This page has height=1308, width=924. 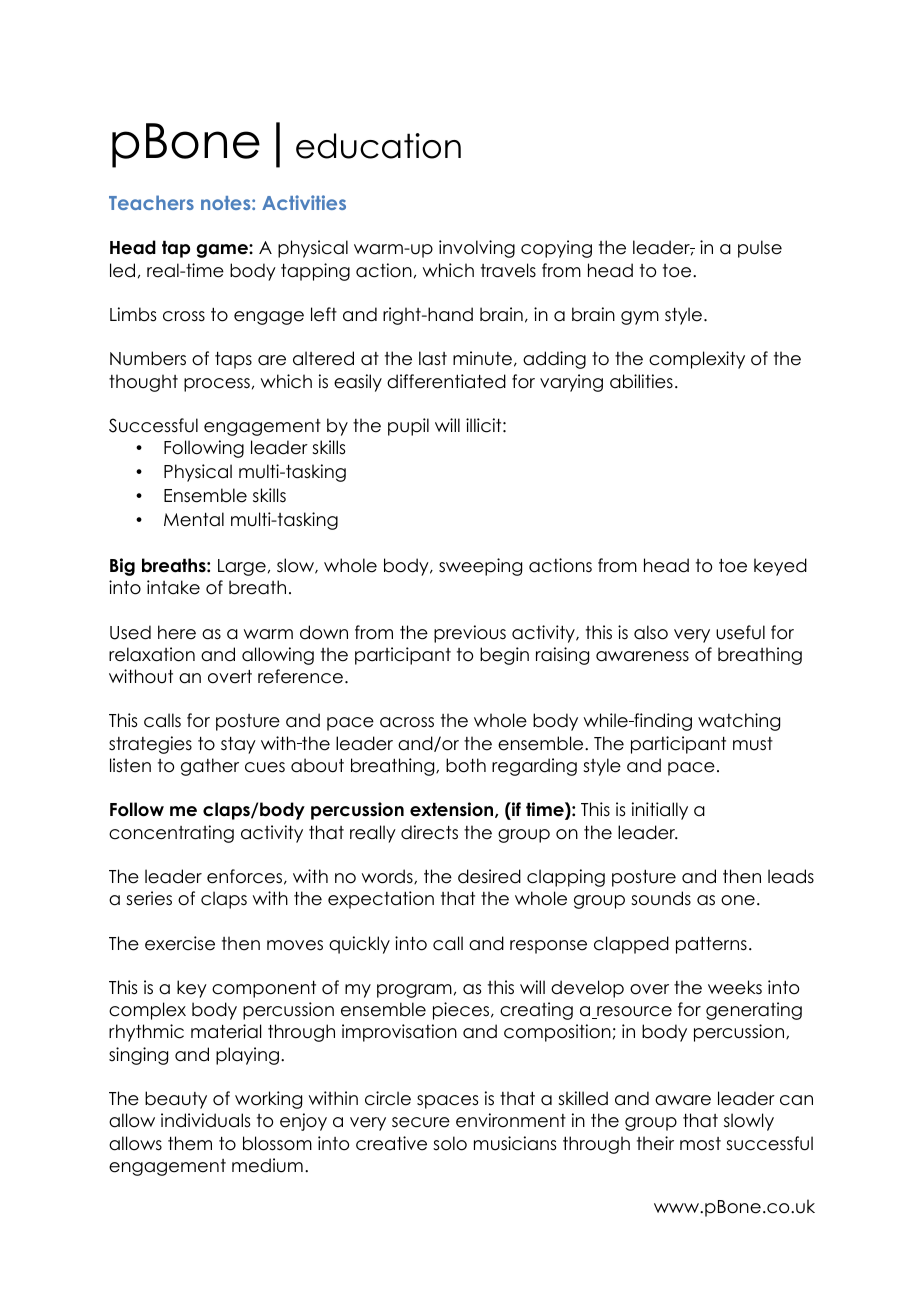 I want to click on watching, so click(x=739, y=722).
